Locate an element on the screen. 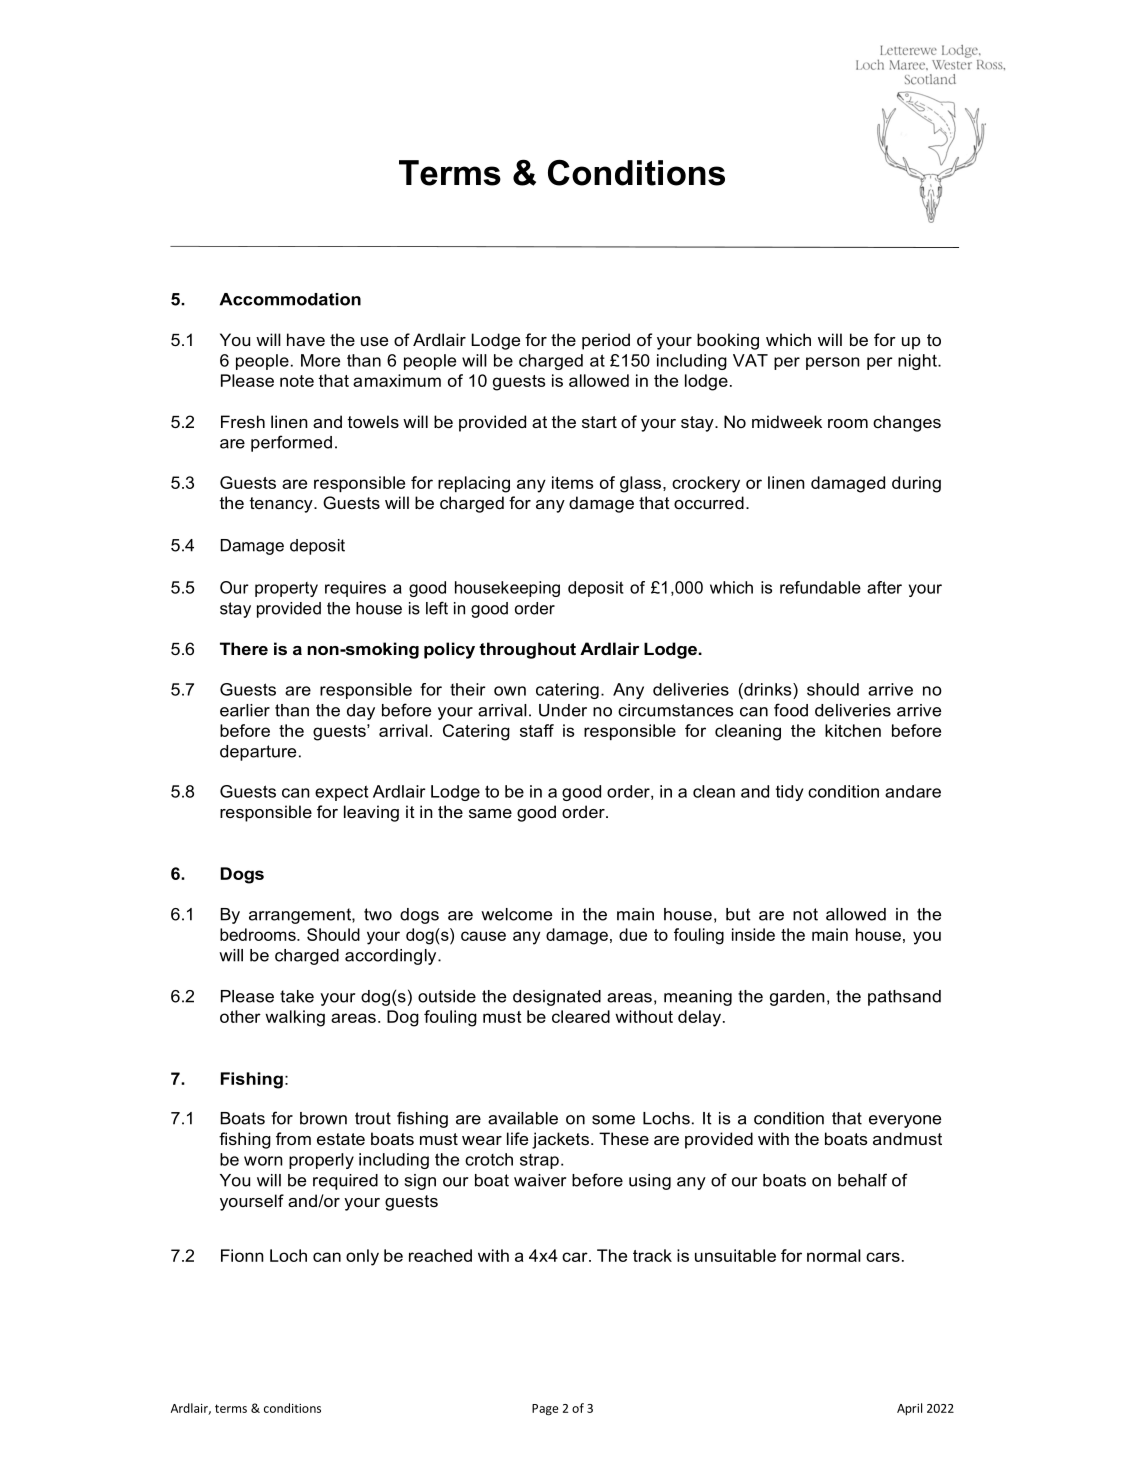  day is located at coordinates (361, 712).
